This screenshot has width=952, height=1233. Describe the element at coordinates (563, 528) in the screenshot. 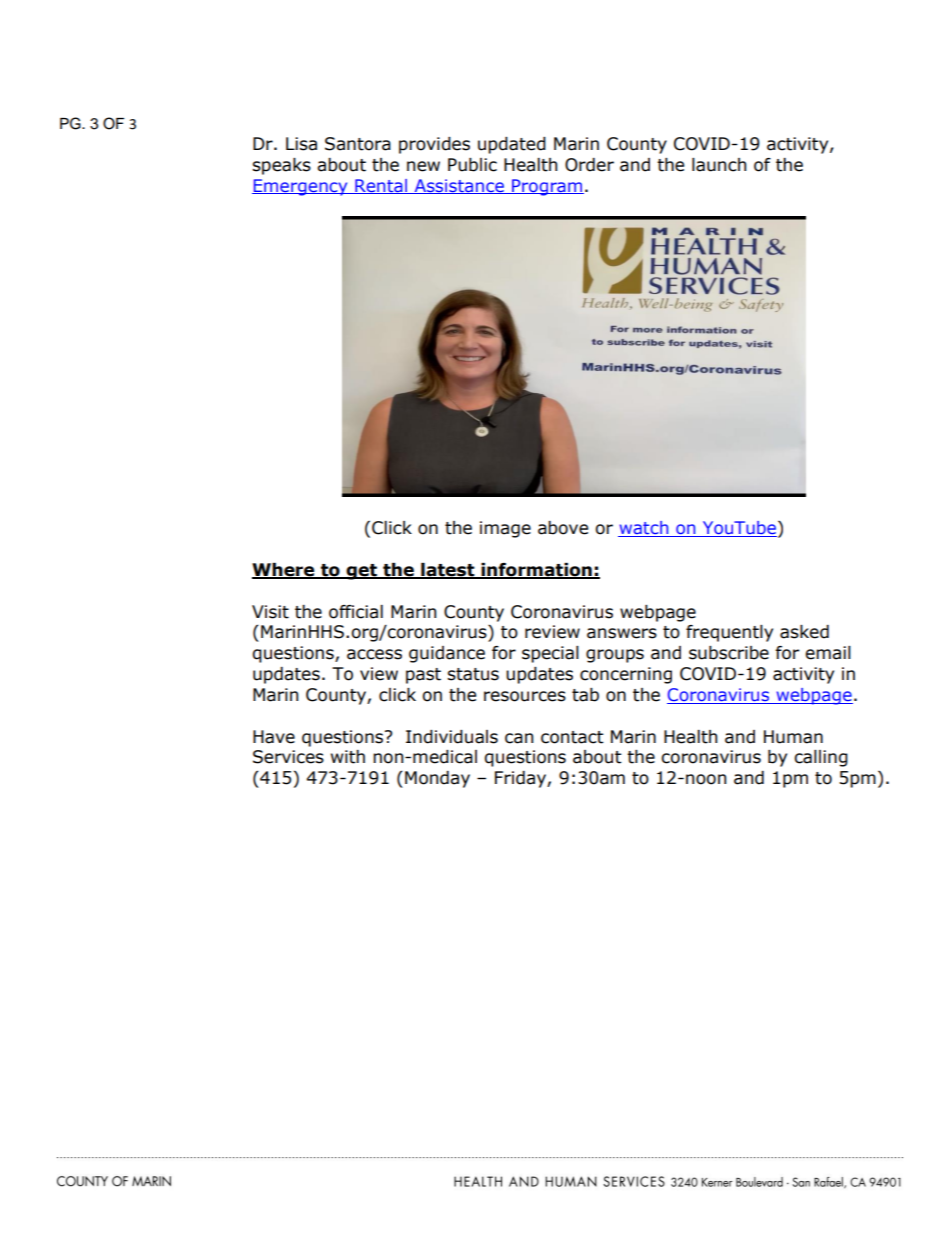

I see `above` at that location.
